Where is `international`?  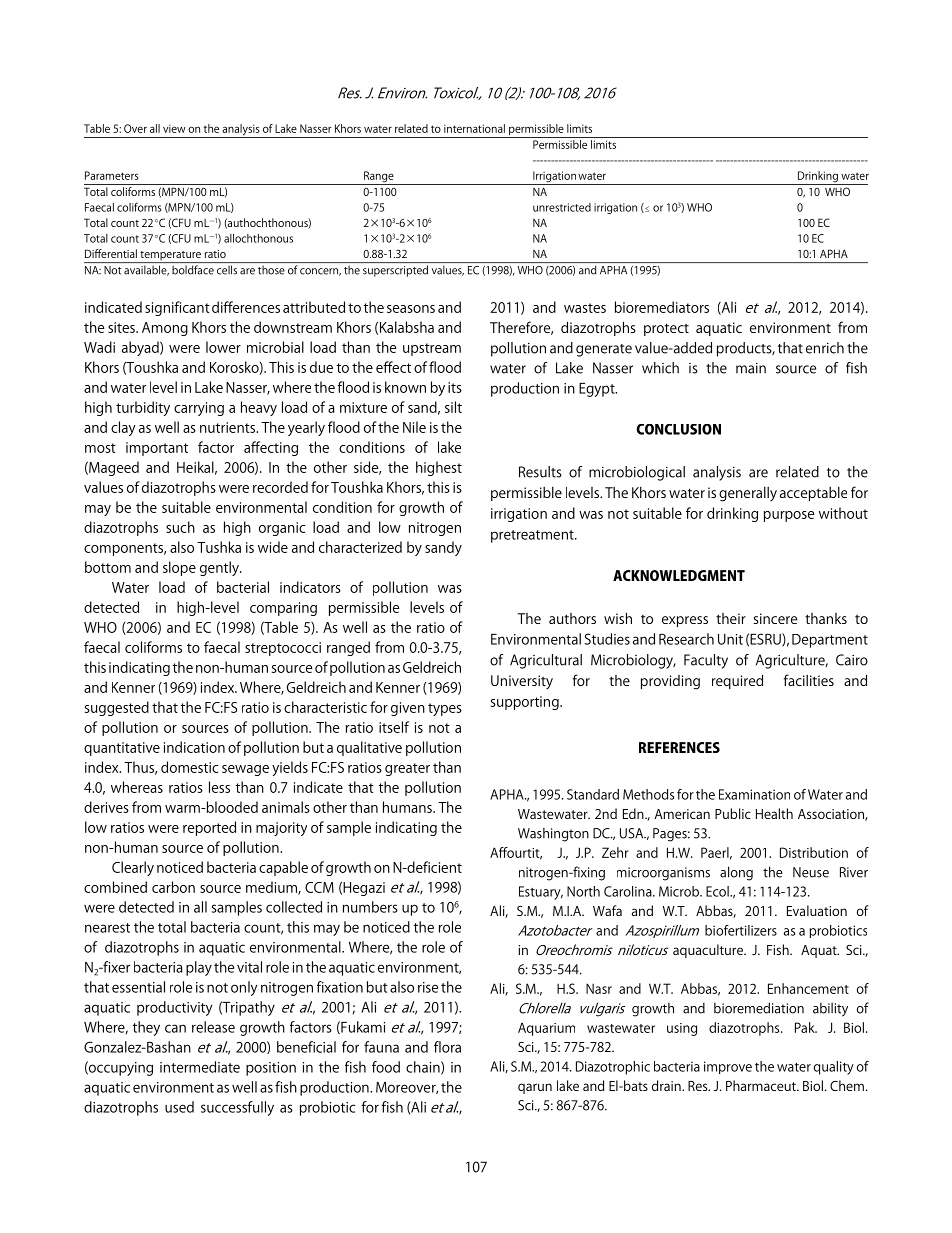
international is located at coordinates (474, 128).
